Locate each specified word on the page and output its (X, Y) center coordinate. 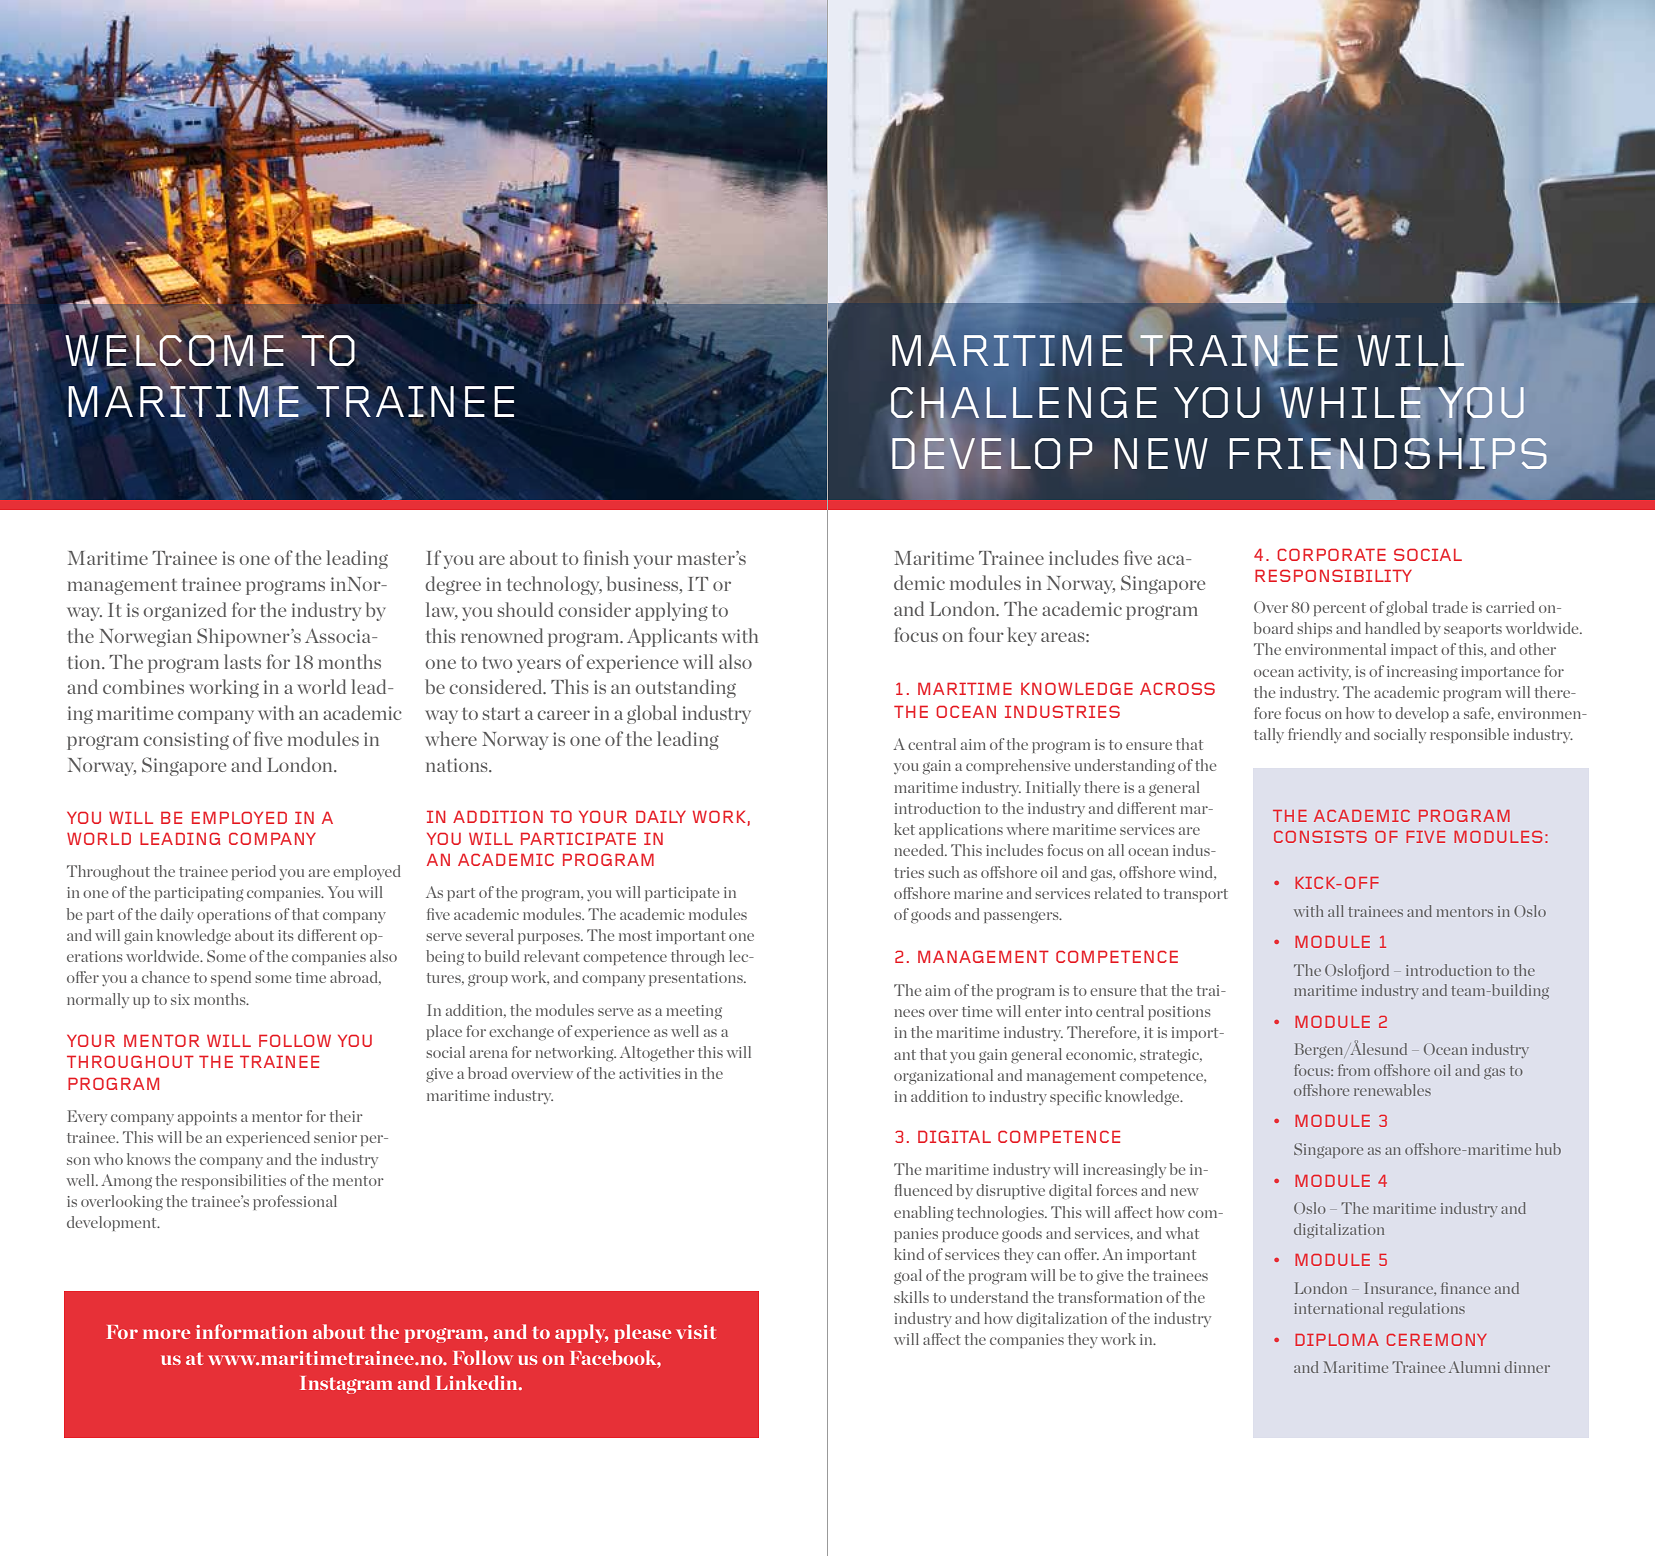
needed (920, 850)
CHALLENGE (1024, 403)
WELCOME (175, 350)
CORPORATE (1331, 554)
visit (696, 1332)
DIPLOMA (1337, 1340)
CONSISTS (1320, 837)
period (254, 872)
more (166, 1334)
